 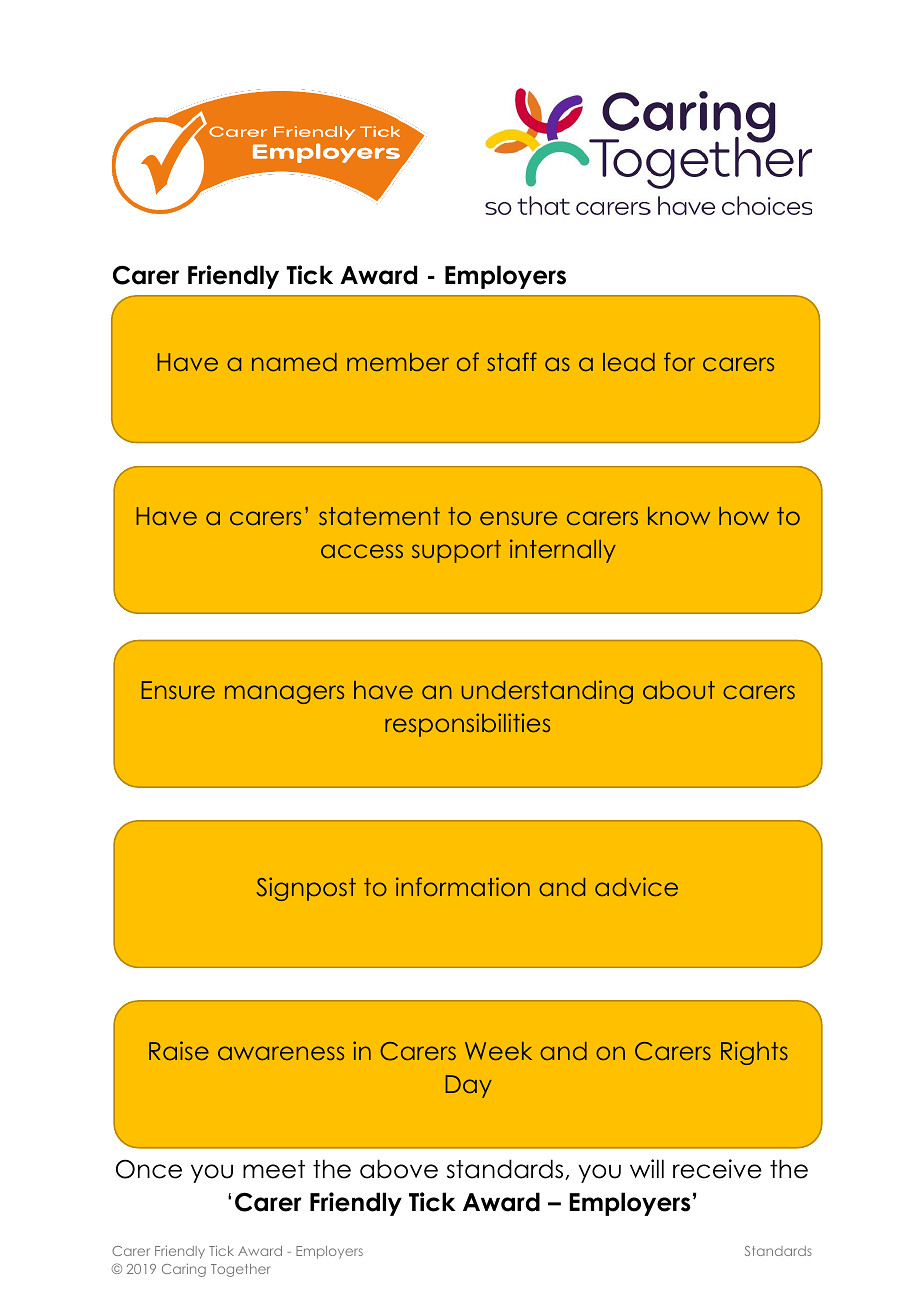 I want to click on Together, so click(x=241, y=1270).
